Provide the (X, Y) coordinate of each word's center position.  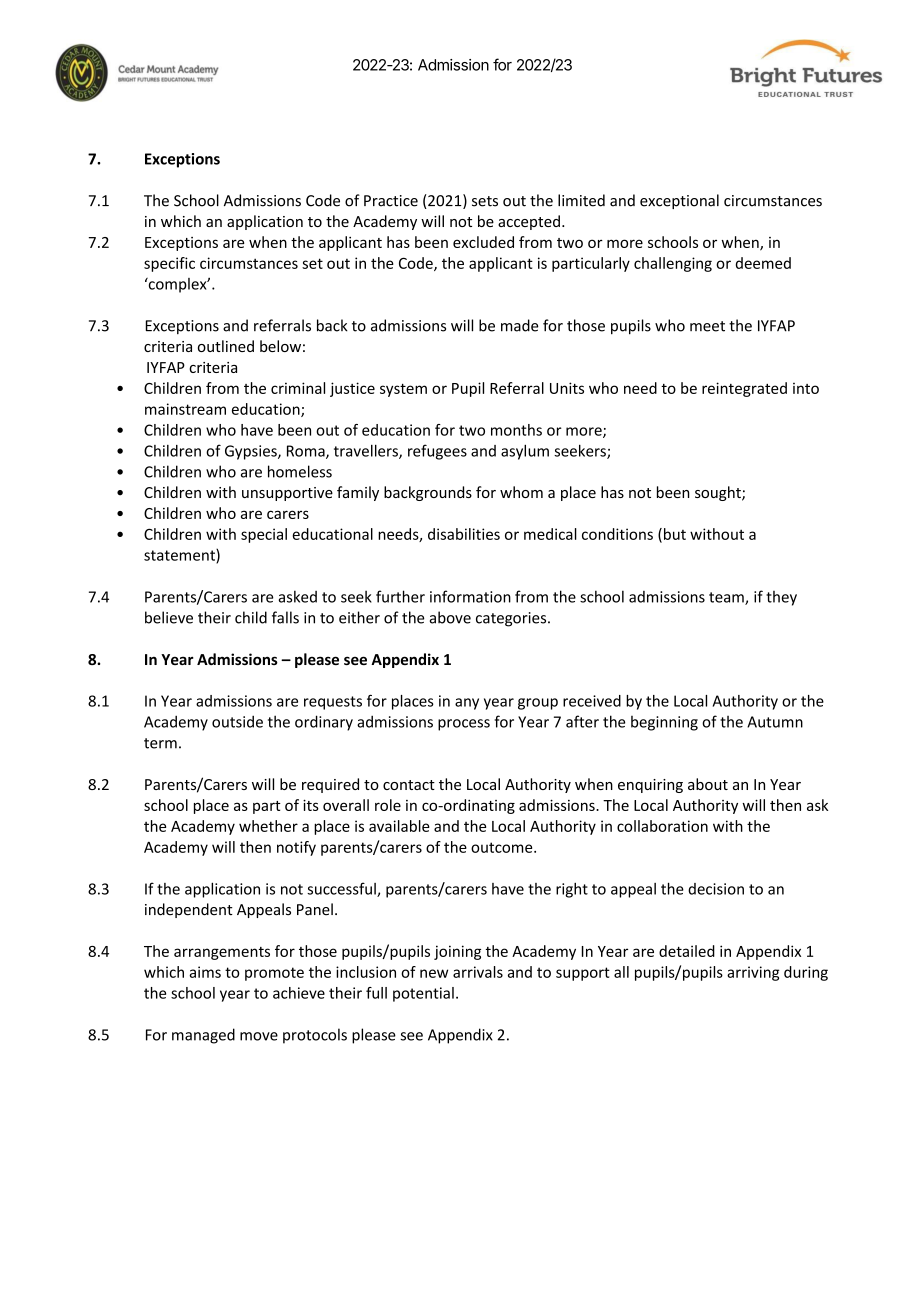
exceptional (679, 201)
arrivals (478, 972)
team (727, 598)
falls (285, 617)
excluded (483, 242)
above (450, 617)
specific (169, 264)
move (259, 1036)
